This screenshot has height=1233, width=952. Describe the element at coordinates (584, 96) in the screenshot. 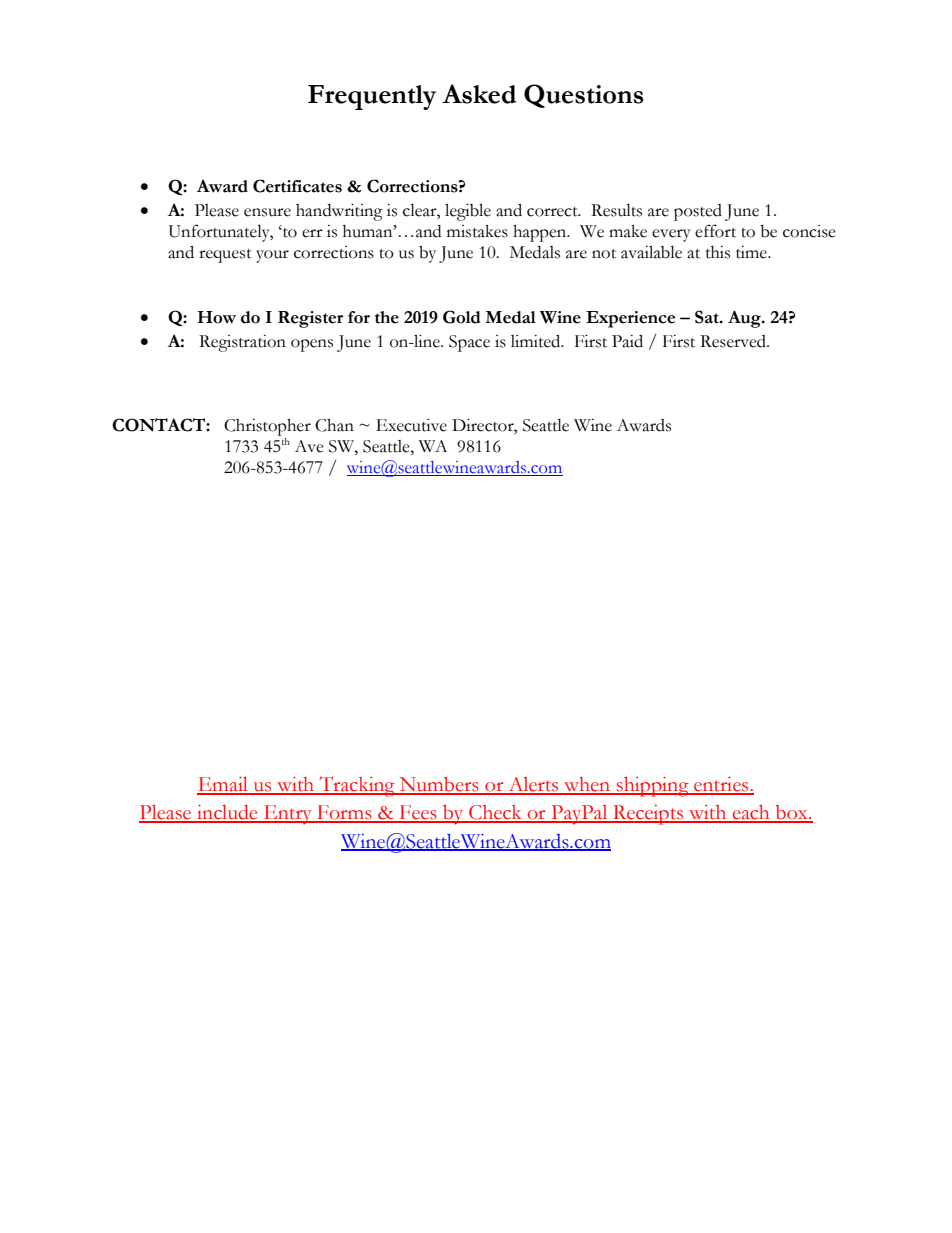

I see `Questions` at that location.
